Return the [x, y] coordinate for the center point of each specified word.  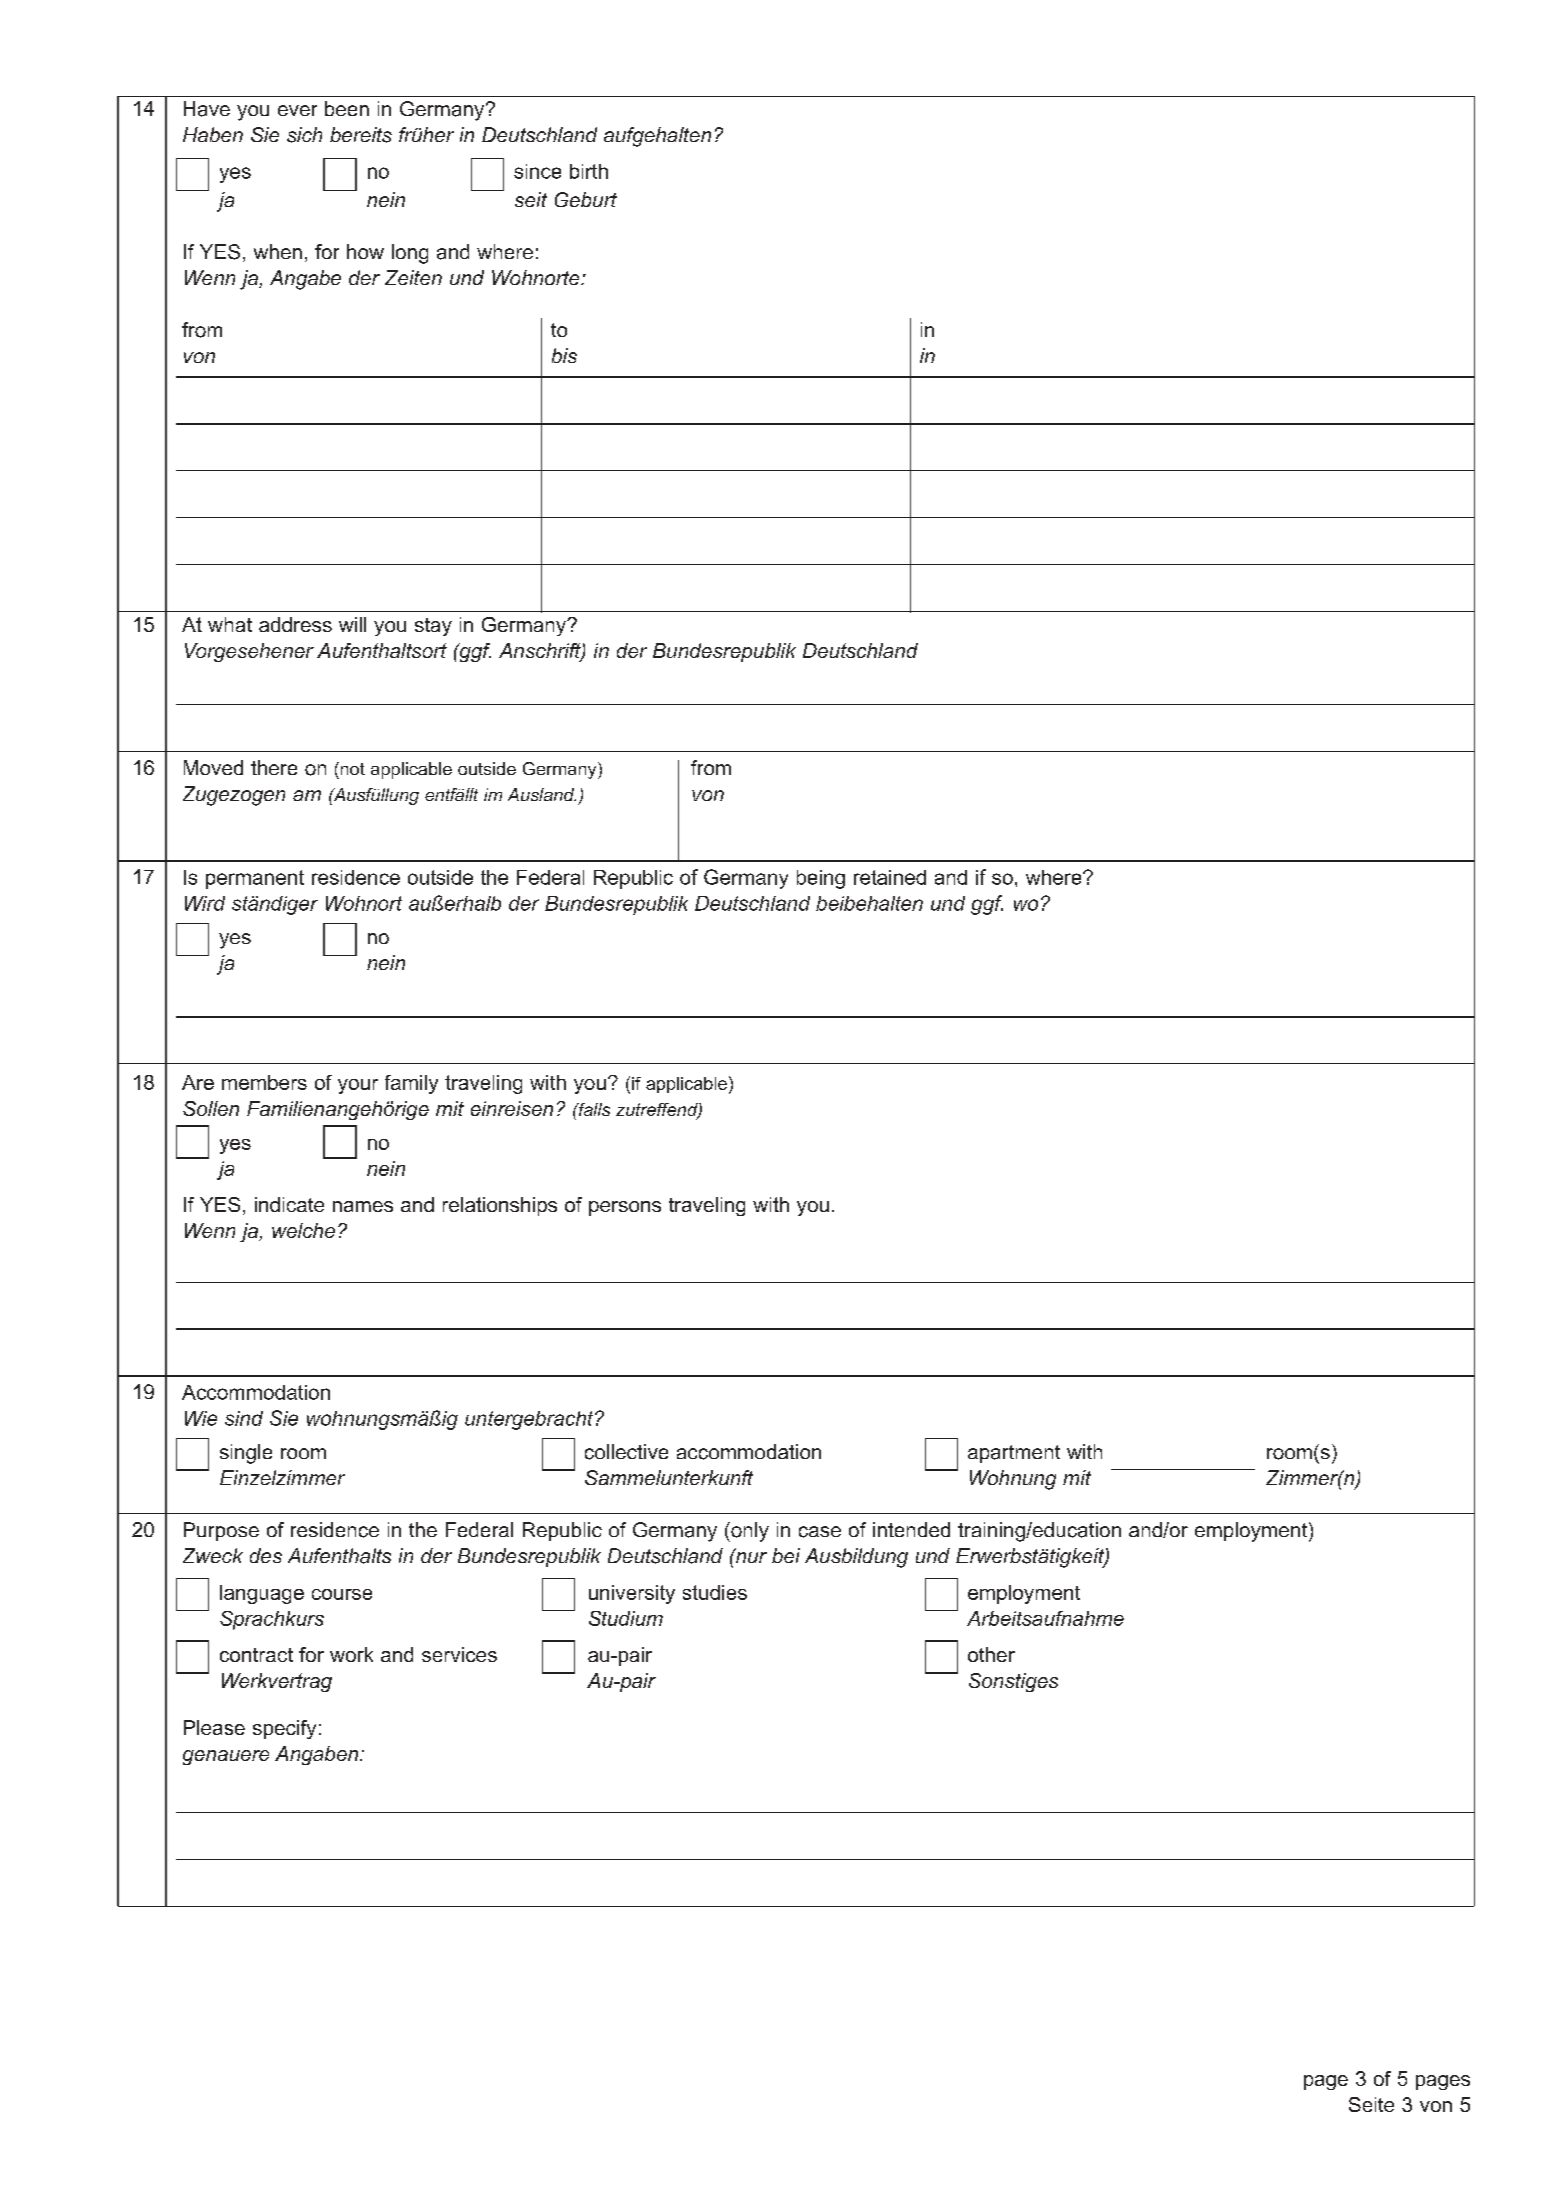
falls [593, 1109]
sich [304, 135]
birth [589, 171]
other [991, 1654]
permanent [255, 879]
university [632, 1594]
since [537, 171]
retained [890, 877]
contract [256, 1655]
